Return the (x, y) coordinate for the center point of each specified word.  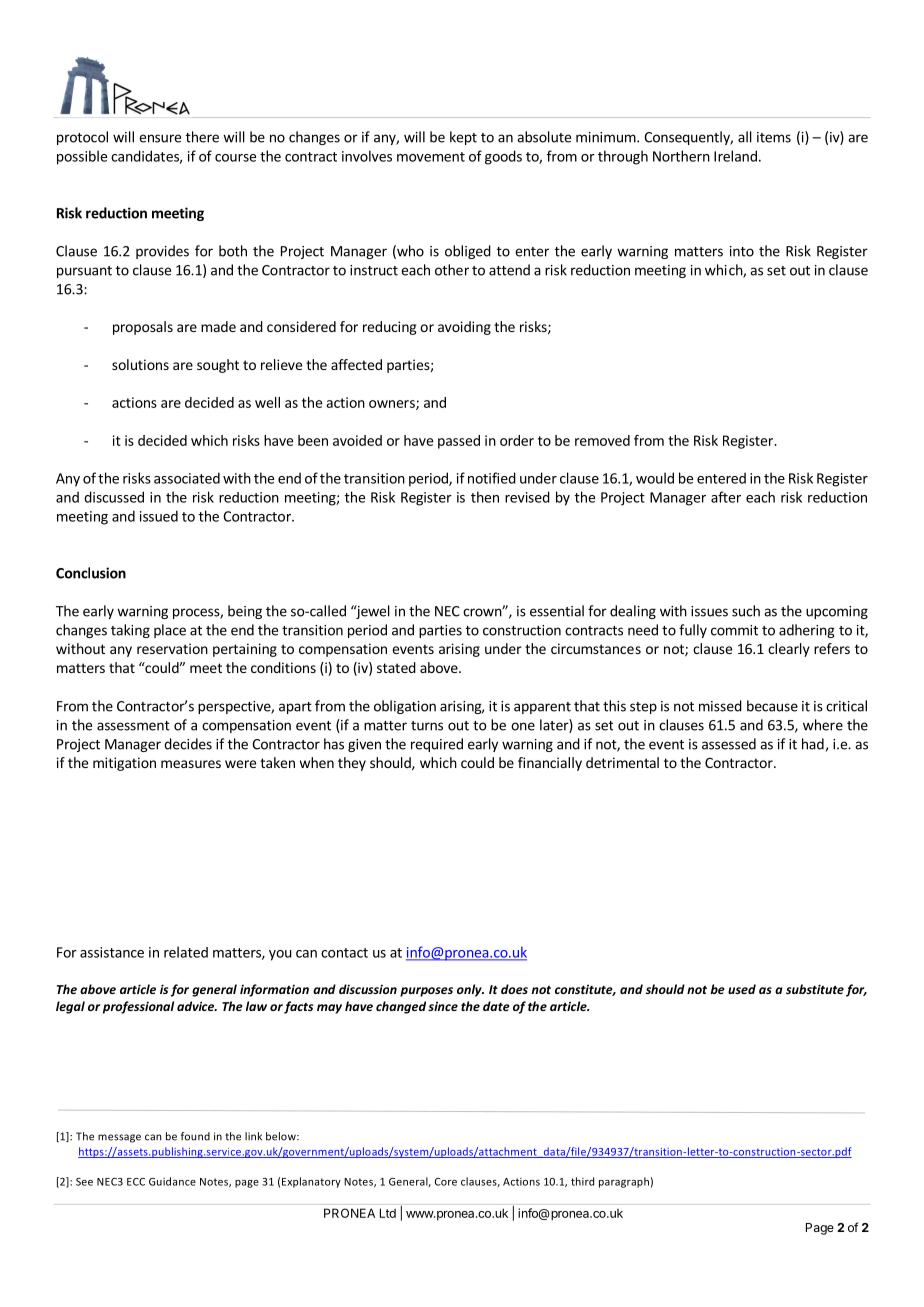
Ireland (735, 156)
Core (446, 1182)
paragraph (624, 1182)
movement (431, 157)
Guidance (172, 1181)
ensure (160, 138)
